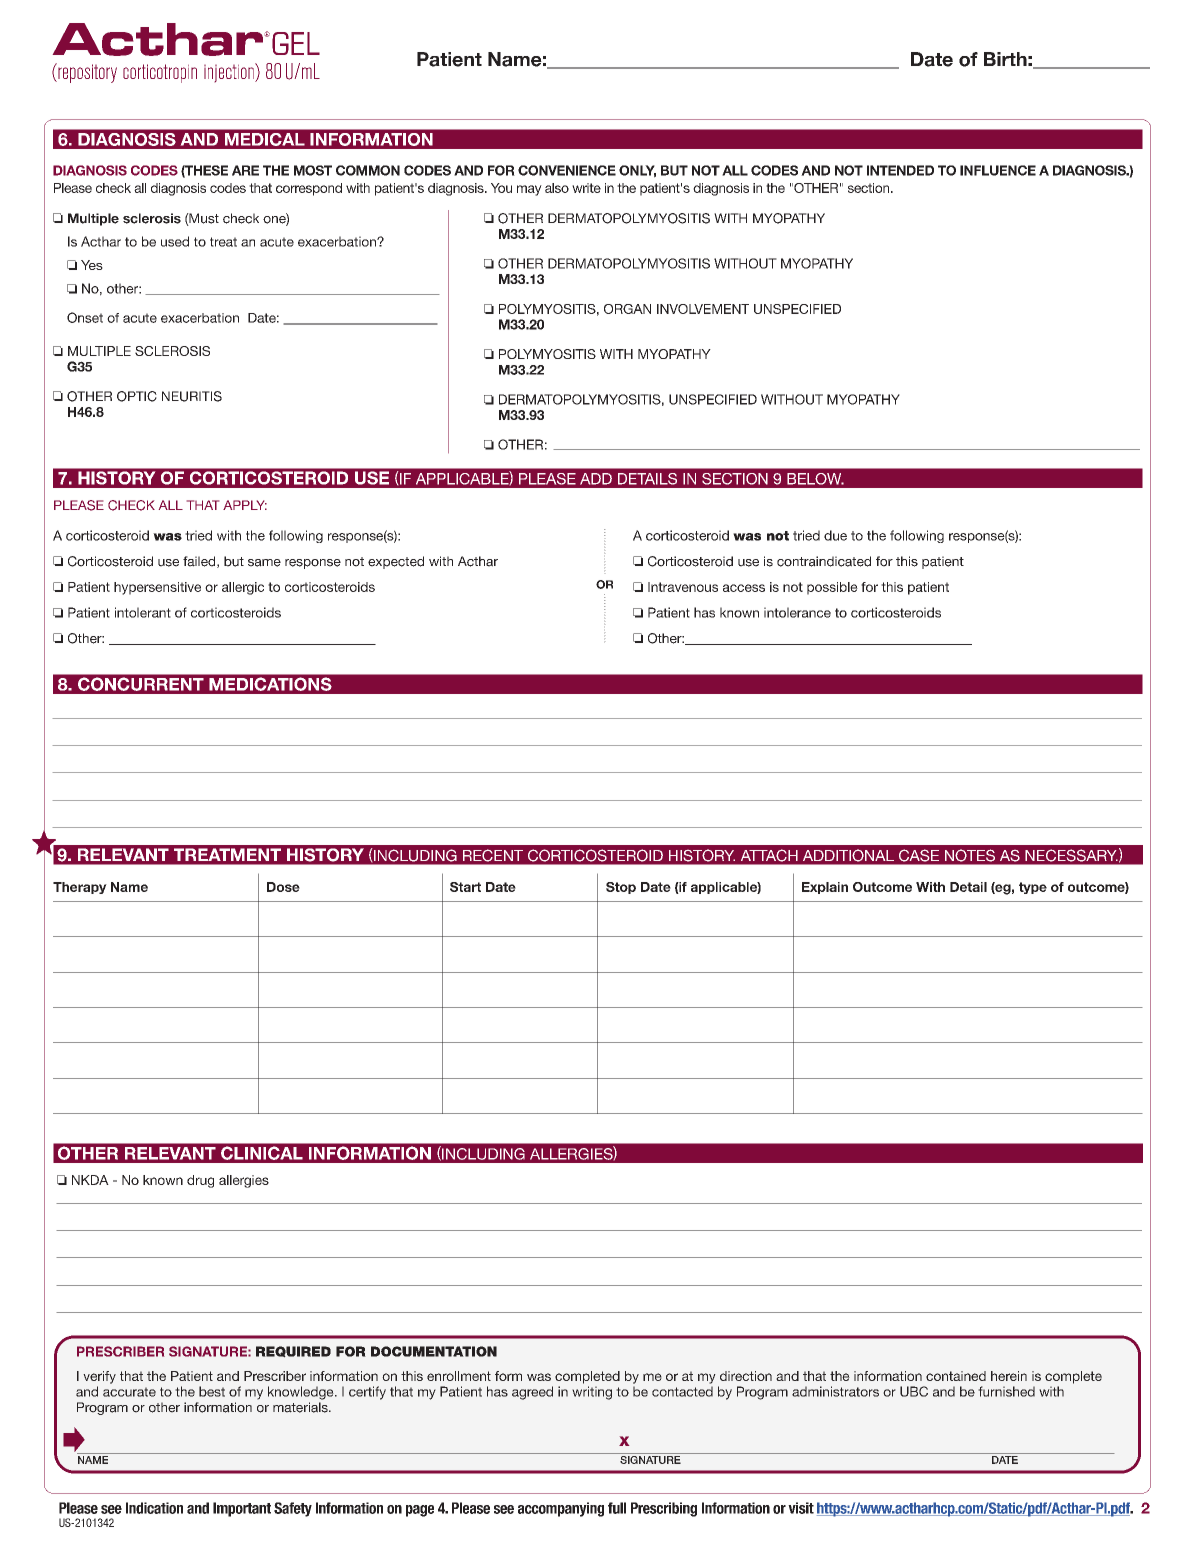 The width and height of the document is (1195, 1546). I want to click on Stop, so click(621, 888).
